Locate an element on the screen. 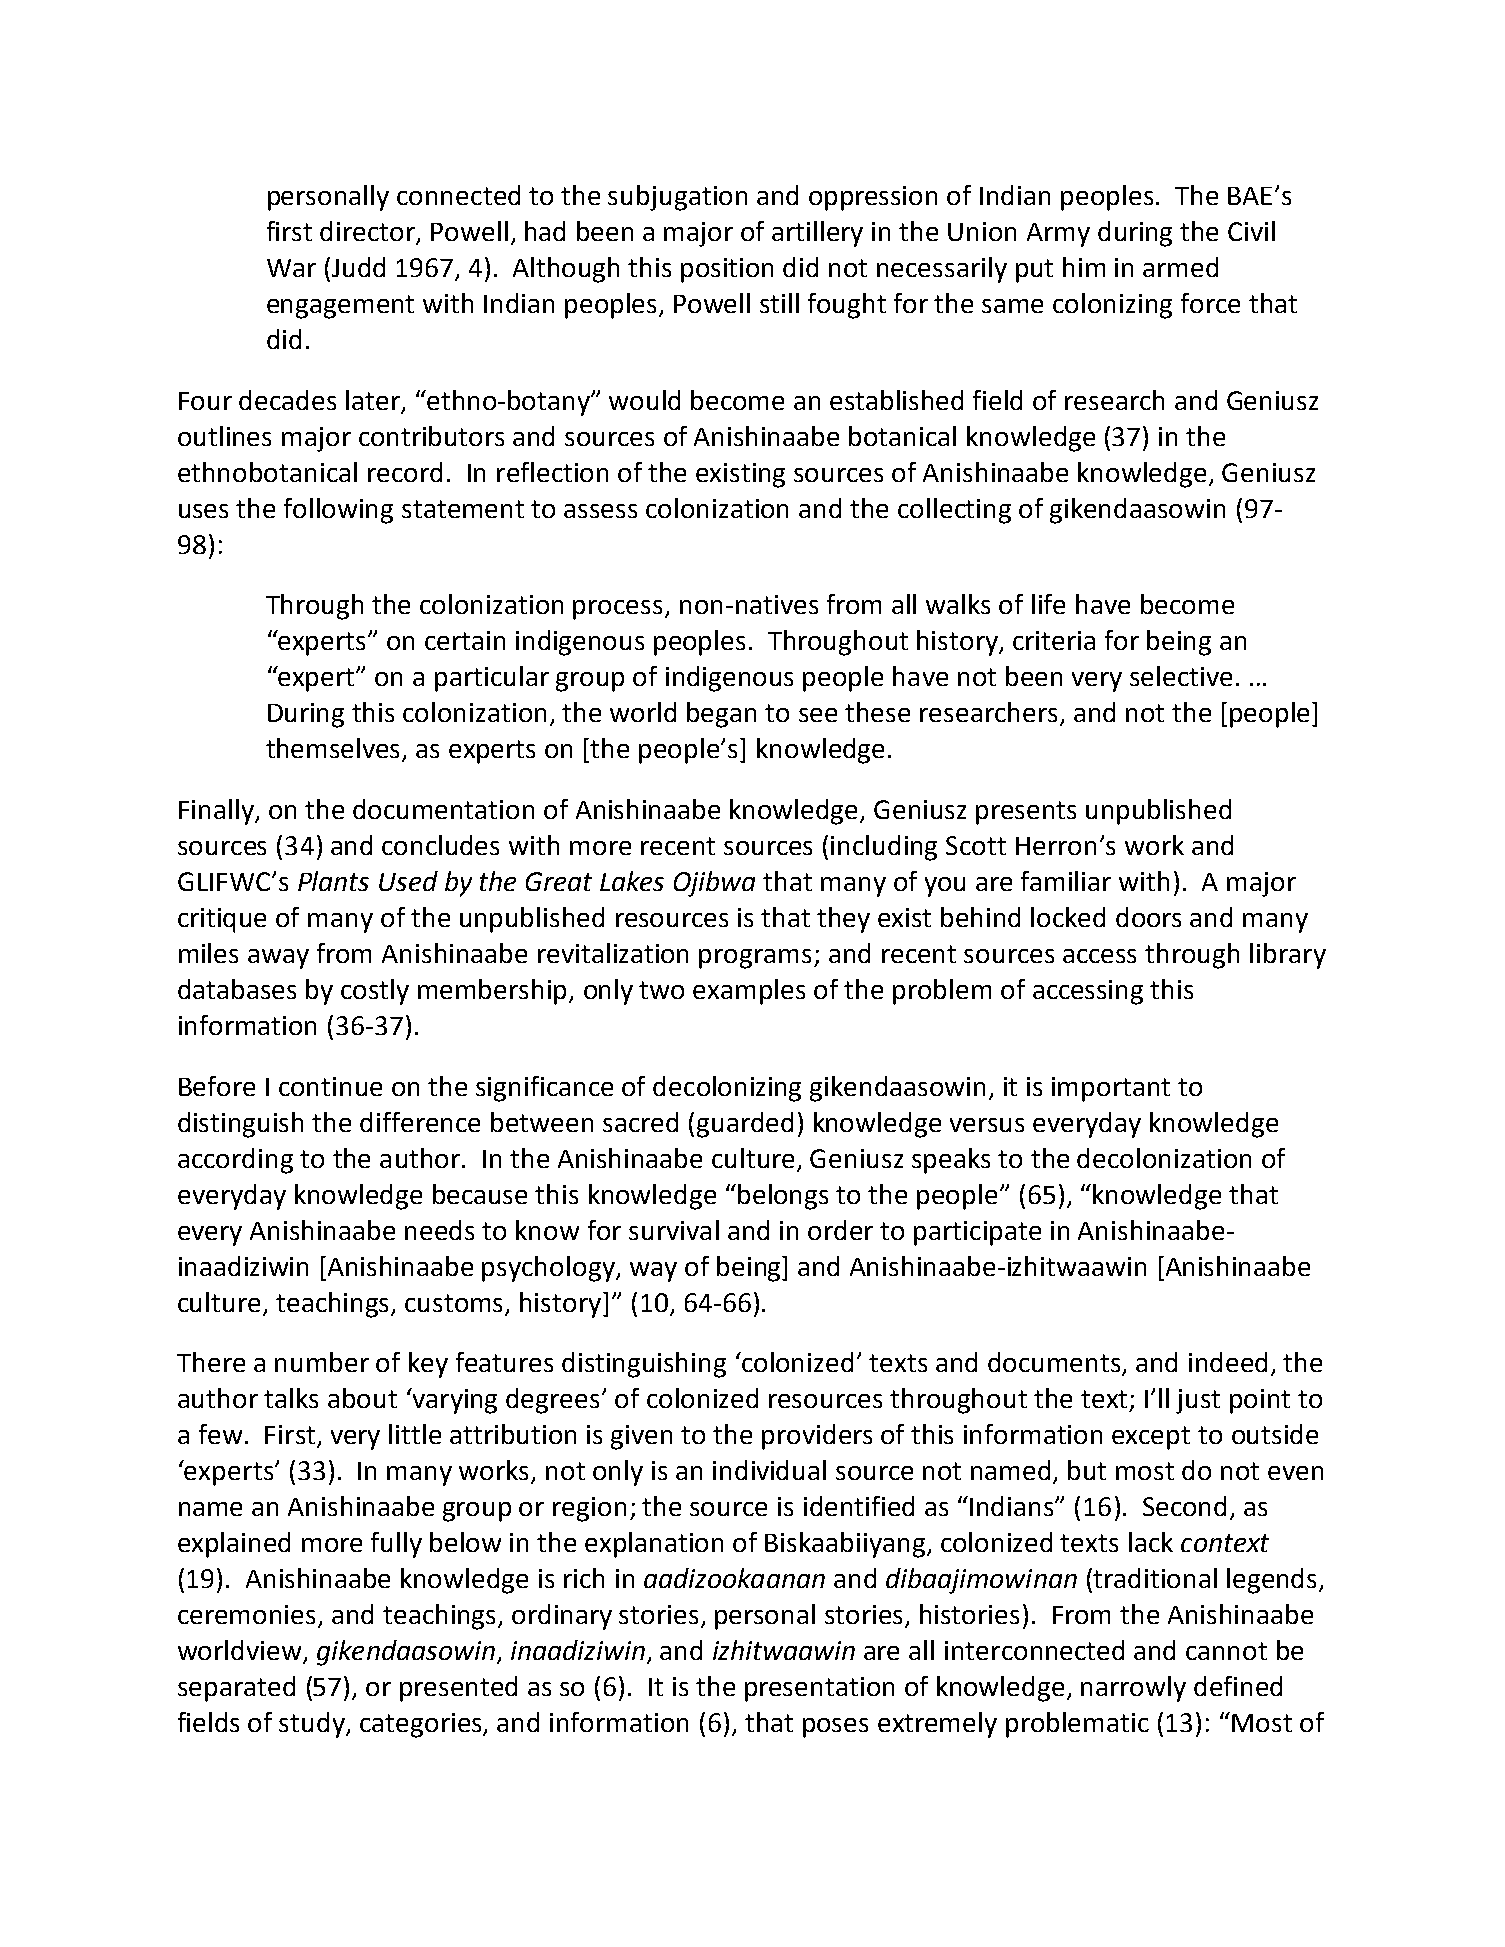  armed is located at coordinates (1180, 267).
